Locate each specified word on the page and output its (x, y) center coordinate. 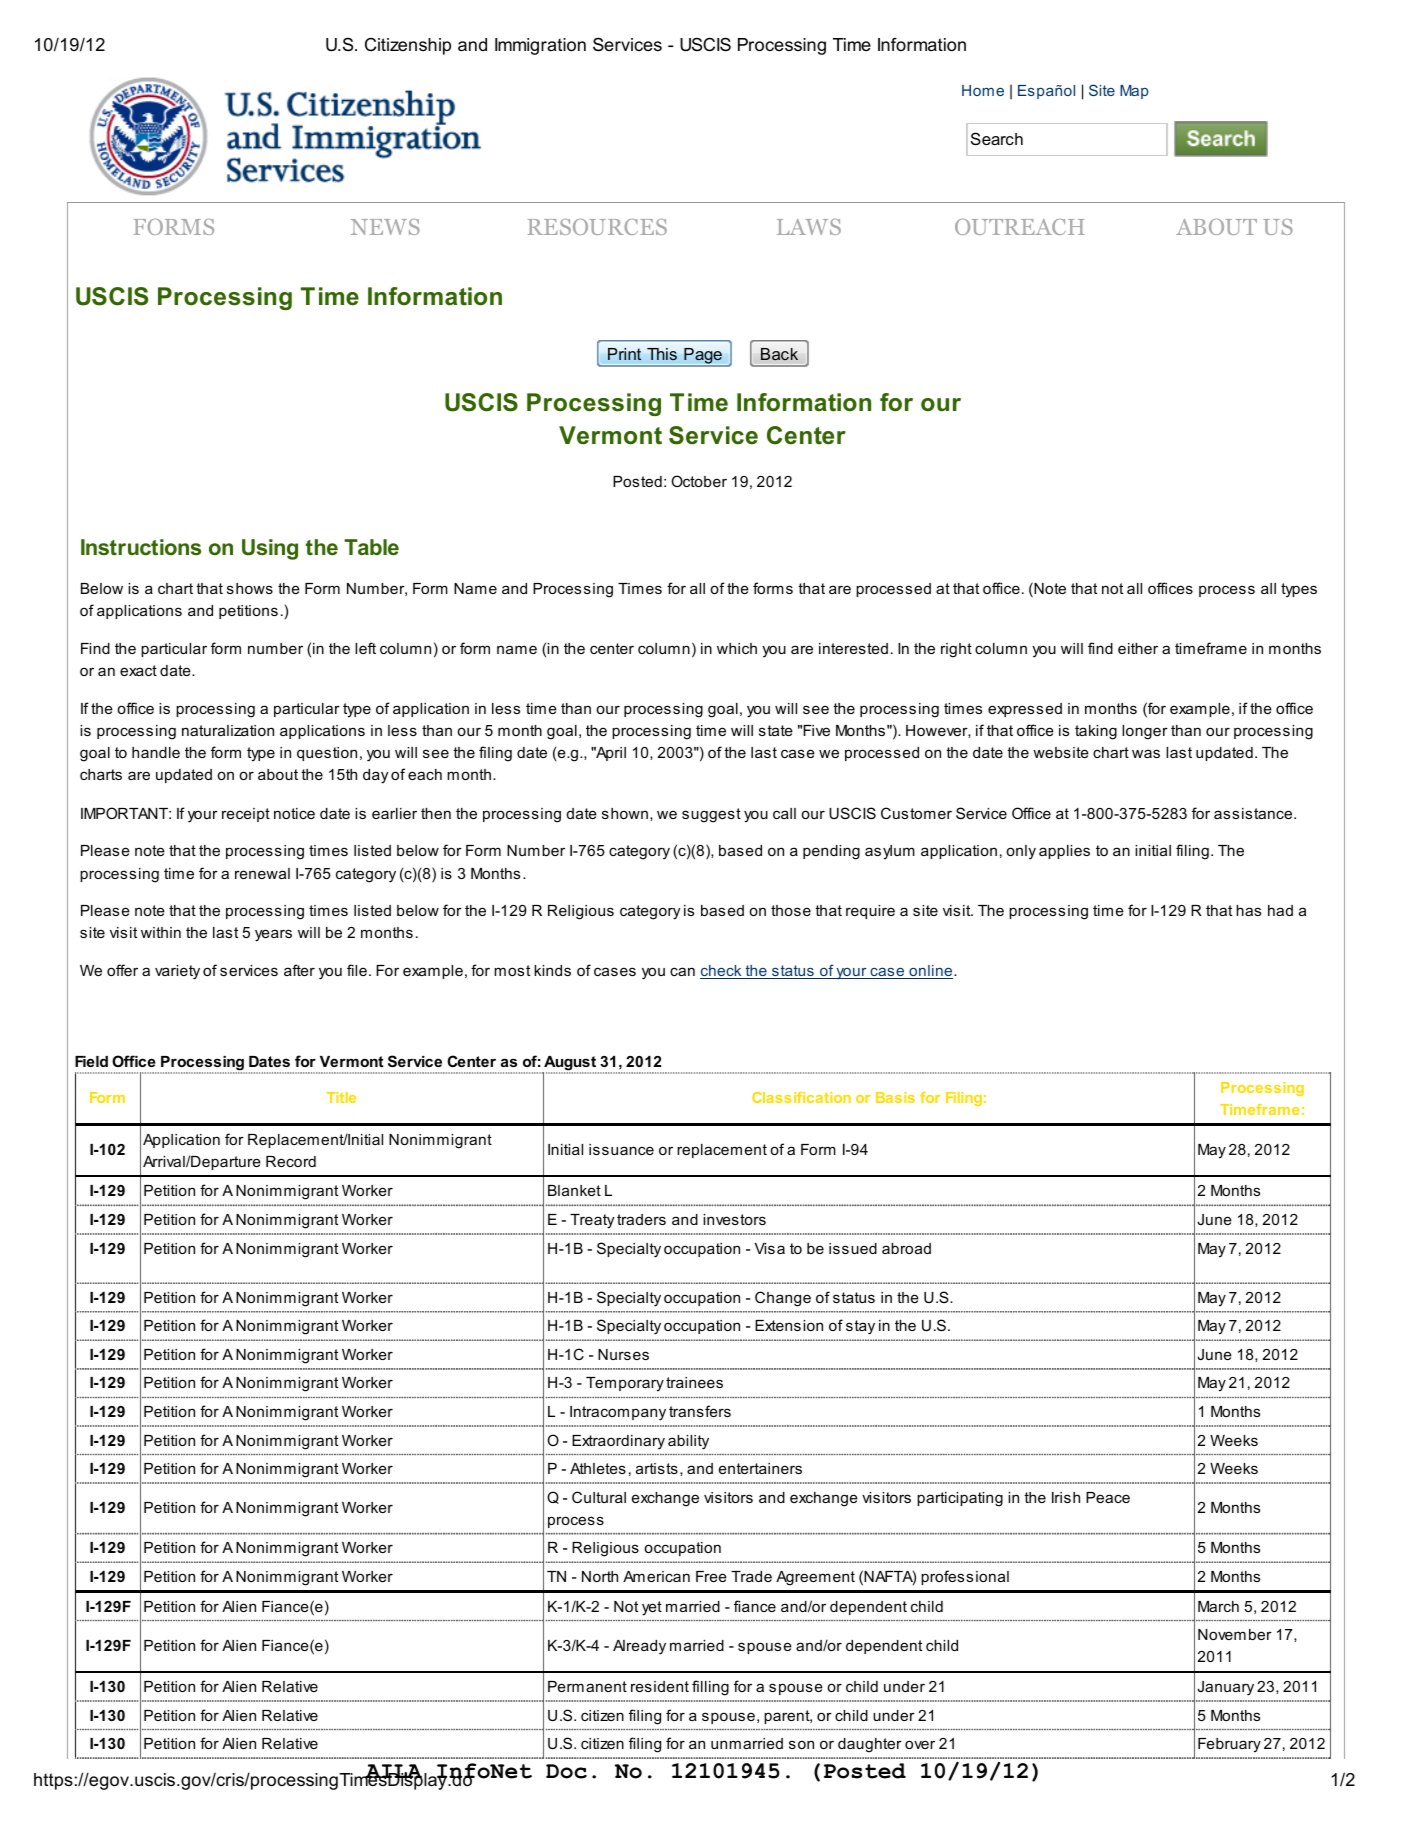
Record (291, 1161)
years (273, 935)
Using (270, 549)
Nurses (623, 1354)
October (699, 481)
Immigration (540, 46)
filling (710, 1688)
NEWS (385, 227)
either (1138, 648)
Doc (566, 1771)
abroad (906, 1248)
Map (1134, 92)
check (722, 972)
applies (1064, 852)
